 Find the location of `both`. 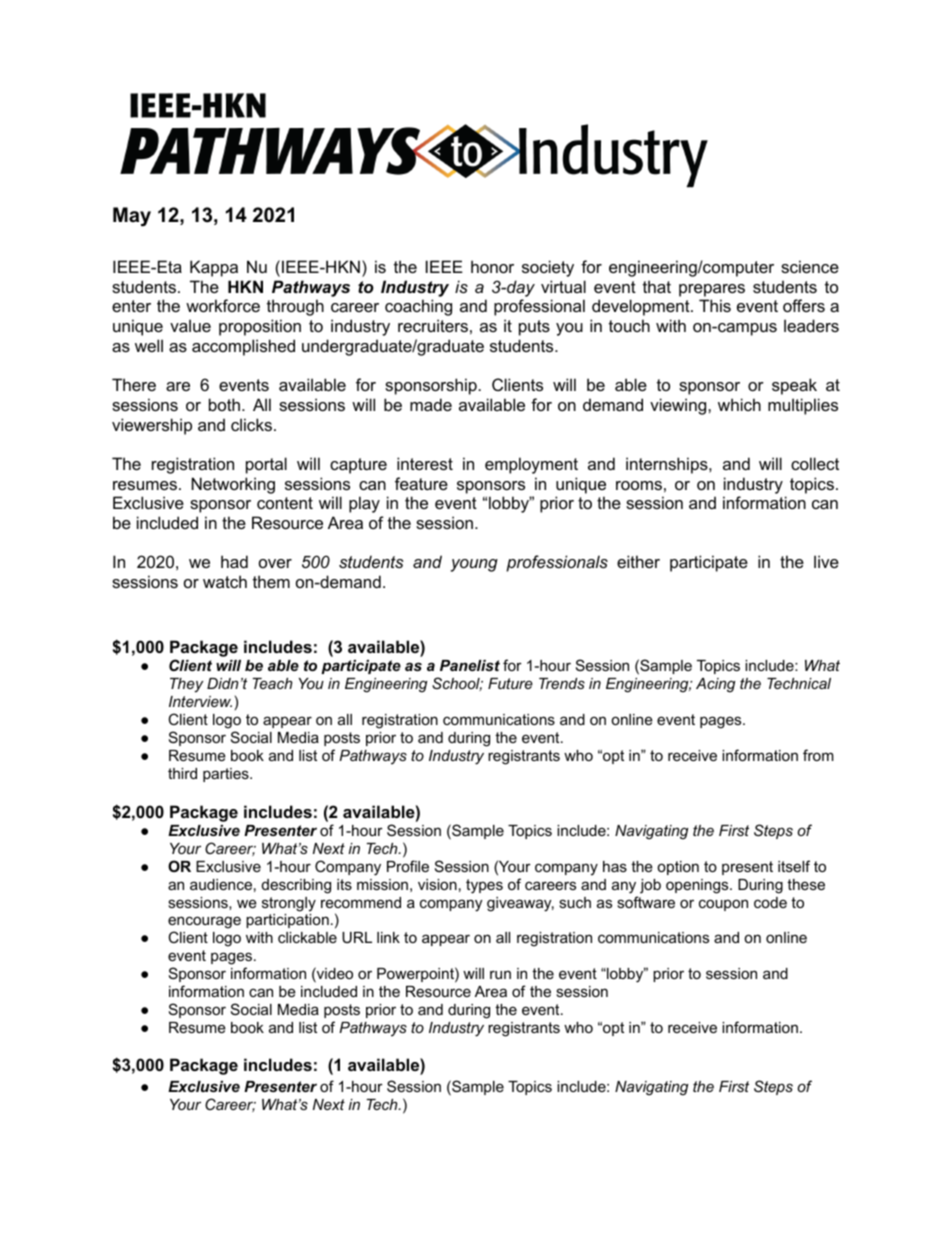

both is located at coordinates (224, 404).
